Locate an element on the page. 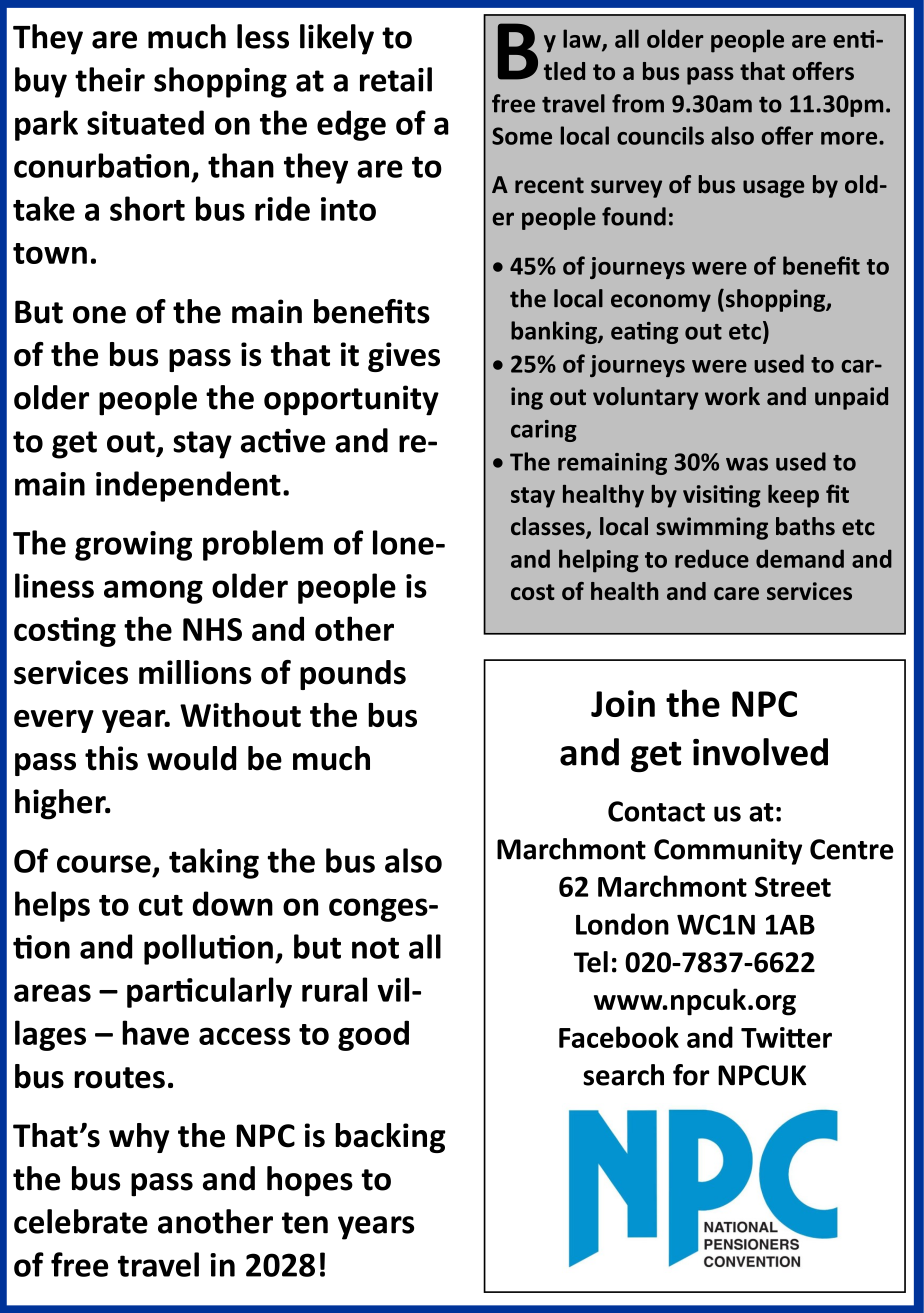 The image size is (924, 1313). was is located at coordinates (747, 464).
